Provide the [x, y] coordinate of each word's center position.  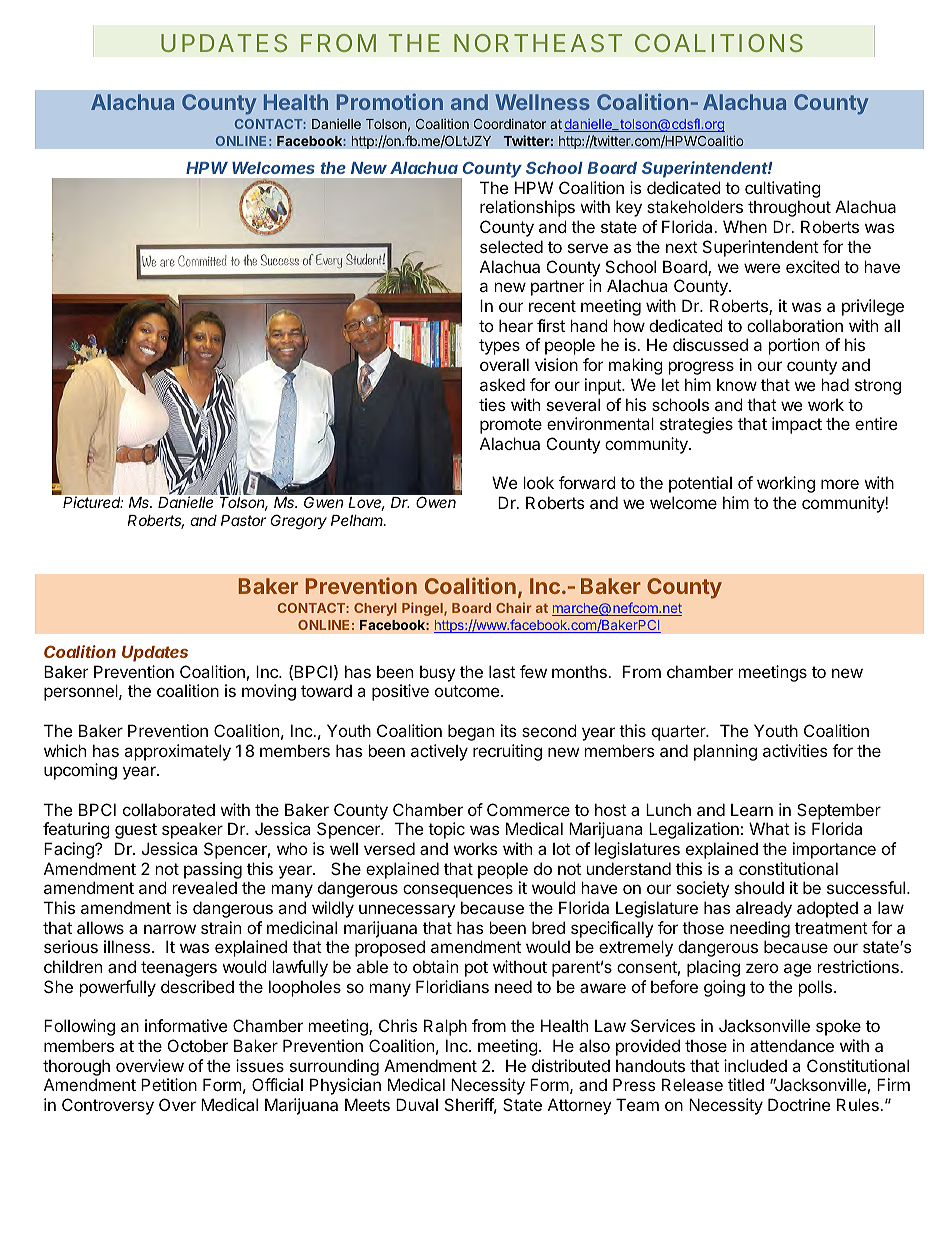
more [840, 484]
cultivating [783, 189]
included [755, 1065]
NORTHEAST [537, 43]
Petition [169, 1084]
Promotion [390, 101]
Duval [417, 1104]
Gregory [299, 522]
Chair [514, 607]
